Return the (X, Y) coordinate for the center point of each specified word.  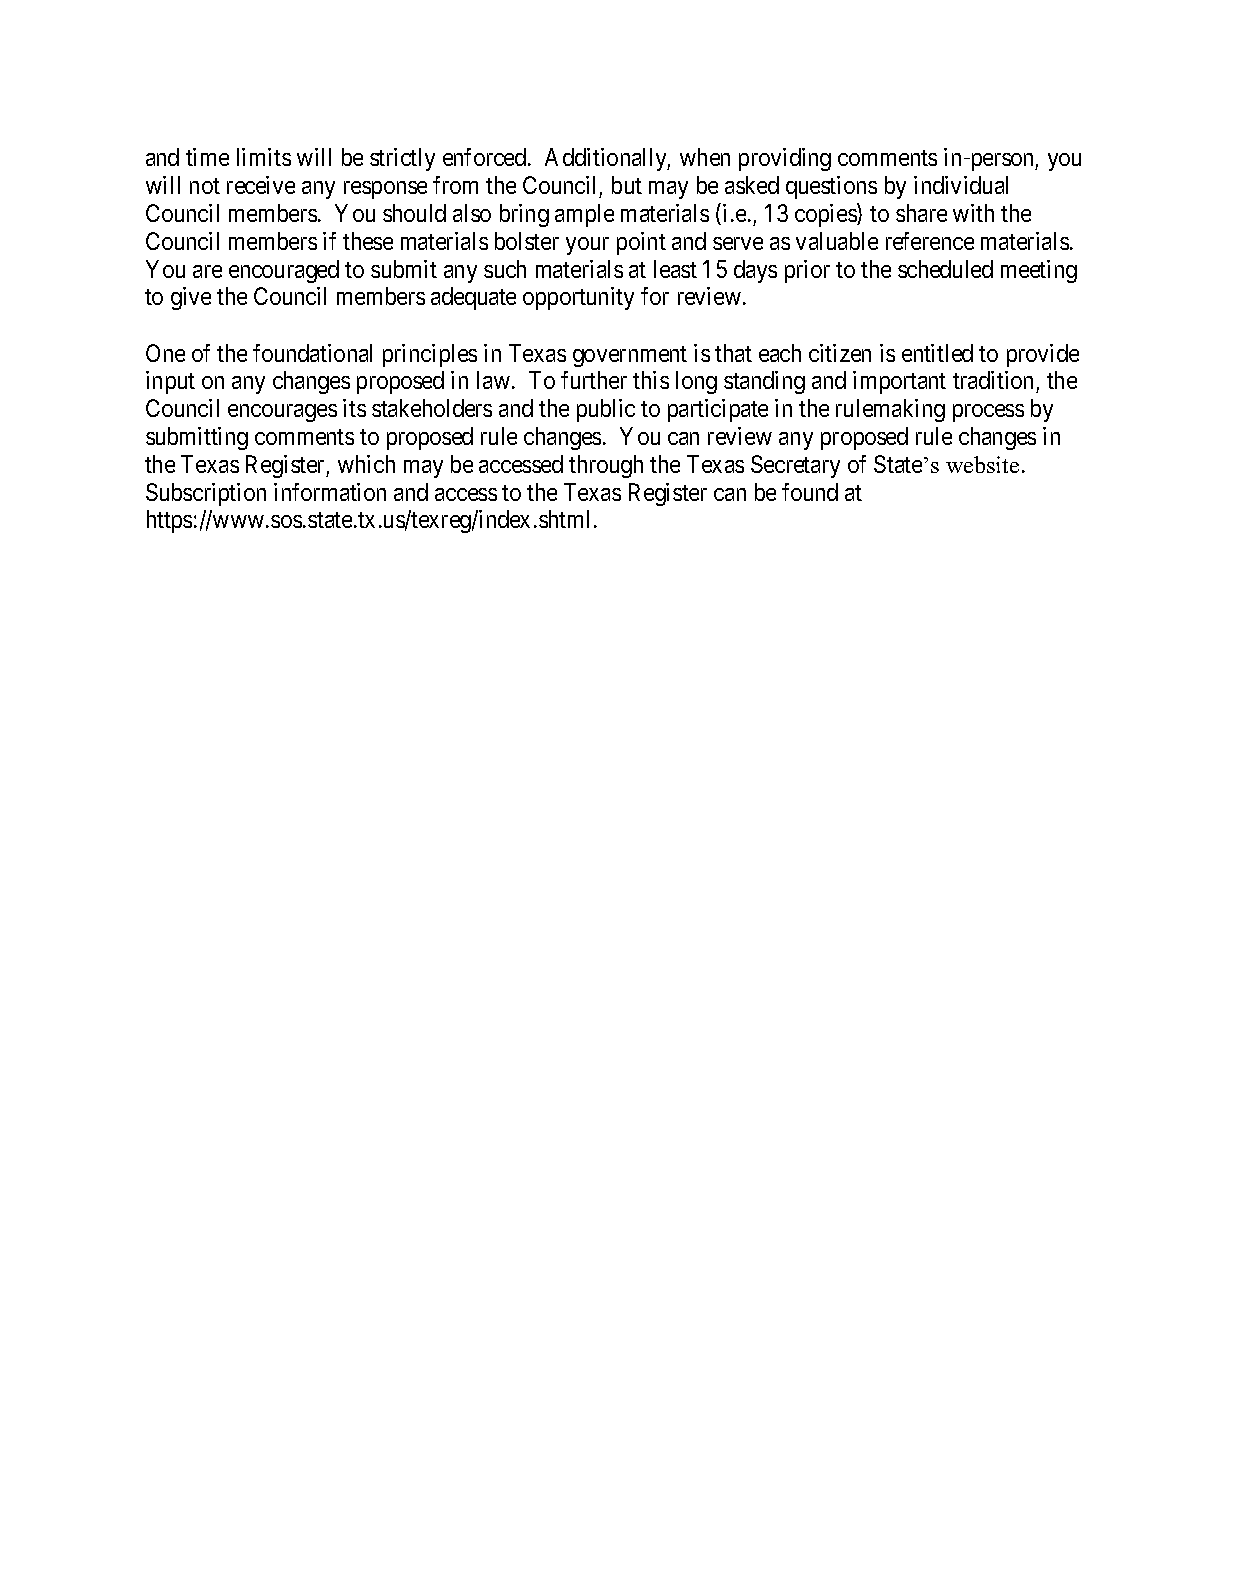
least (675, 269)
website (982, 464)
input (170, 382)
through (606, 466)
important (899, 382)
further (594, 380)
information (330, 492)
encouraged (284, 271)
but (627, 185)
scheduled (945, 269)
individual (961, 185)
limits (264, 157)
